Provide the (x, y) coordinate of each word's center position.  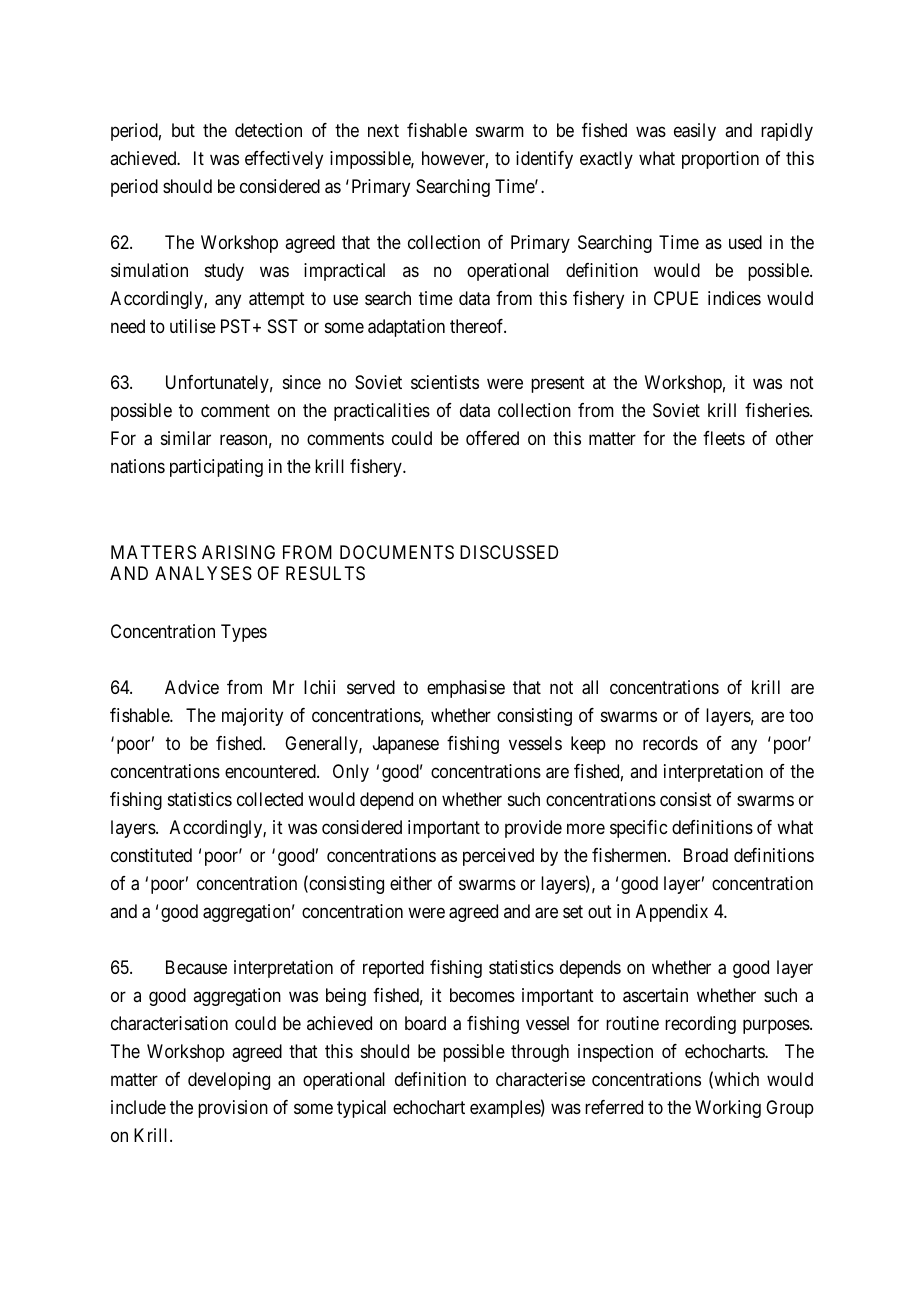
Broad (706, 855)
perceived (498, 857)
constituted (151, 855)
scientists (445, 382)
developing (229, 1081)
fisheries (777, 410)
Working (728, 1109)
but (183, 130)
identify (544, 160)
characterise (540, 1079)
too (801, 716)
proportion (720, 160)
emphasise (466, 689)
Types (244, 633)
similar (186, 438)
